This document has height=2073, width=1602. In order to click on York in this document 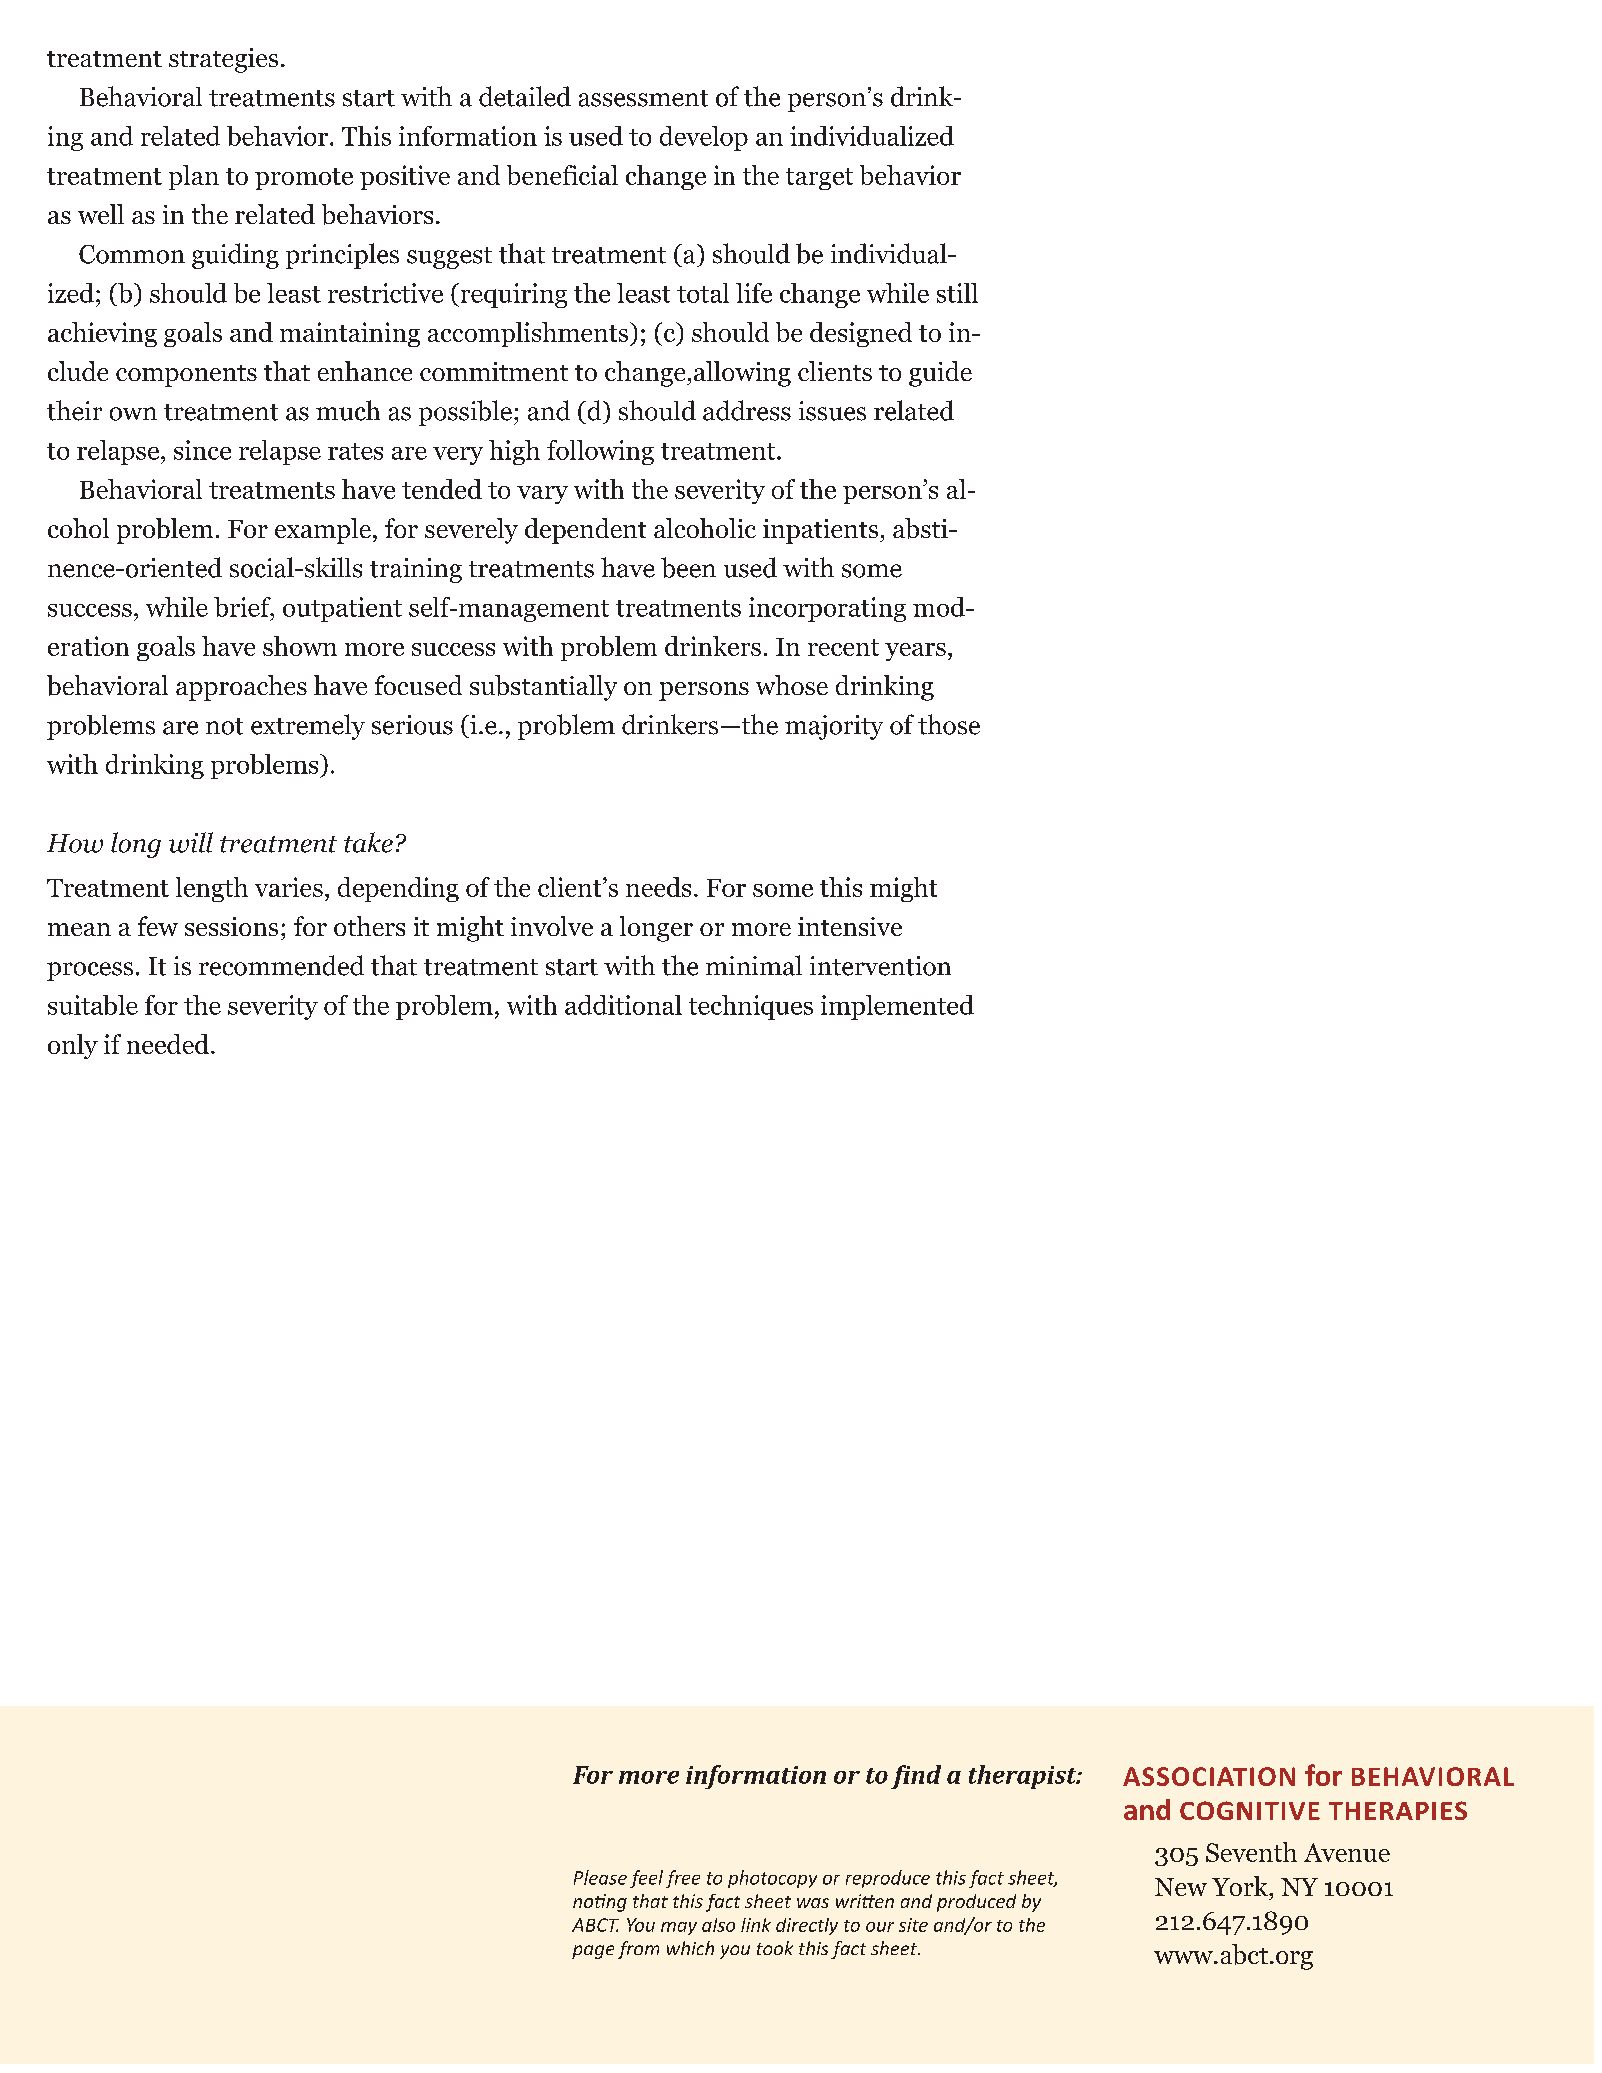, I will do `click(1241, 1886)`.
